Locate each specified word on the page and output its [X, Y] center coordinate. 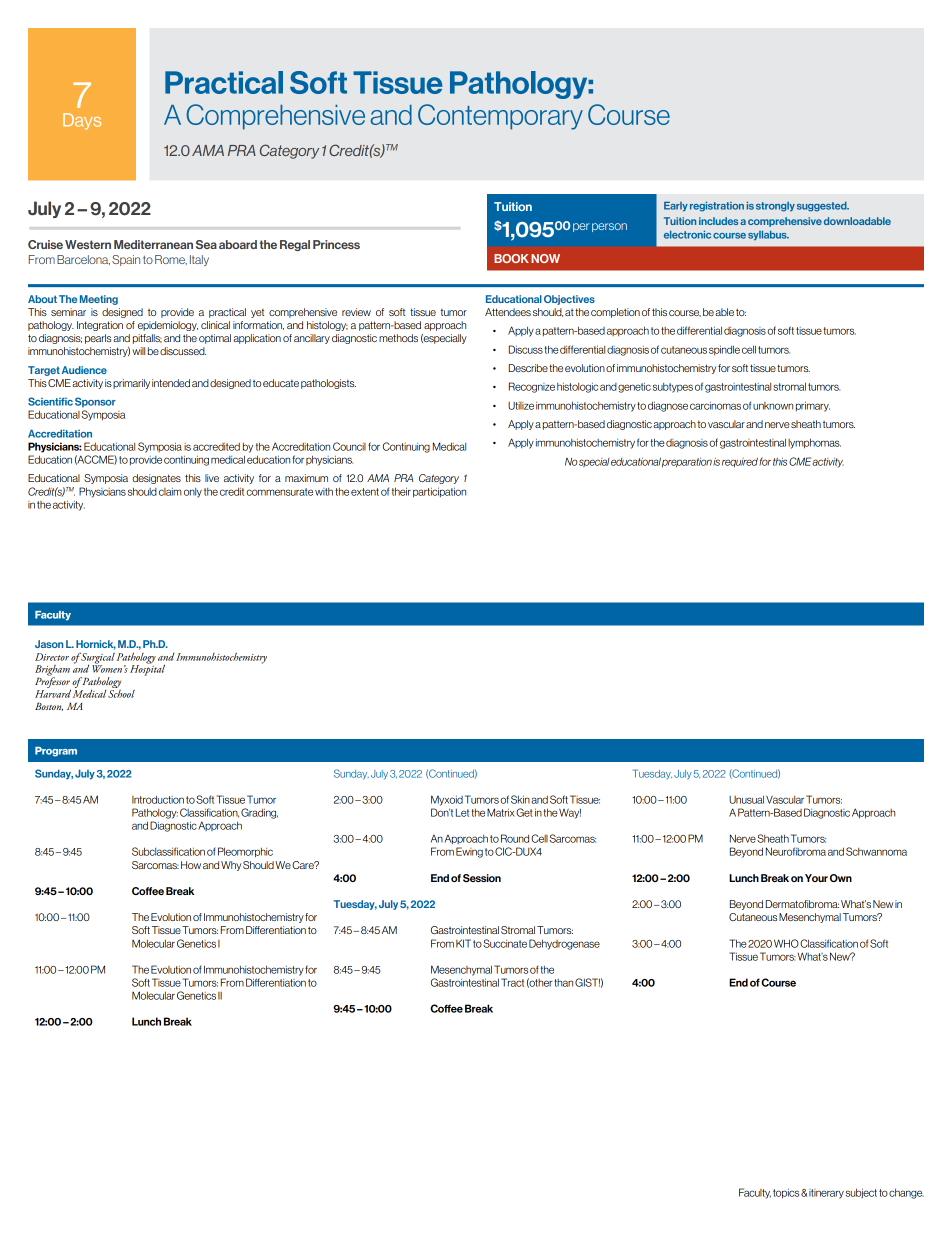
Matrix [501, 812]
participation [439, 492]
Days [82, 121]
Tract [512, 982]
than [563, 983]
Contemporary [500, 117]
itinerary [826, 1194]
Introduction [158, 799]
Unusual [746, 799]
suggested [823, 207]
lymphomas [814, 443]
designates [156, 479]
